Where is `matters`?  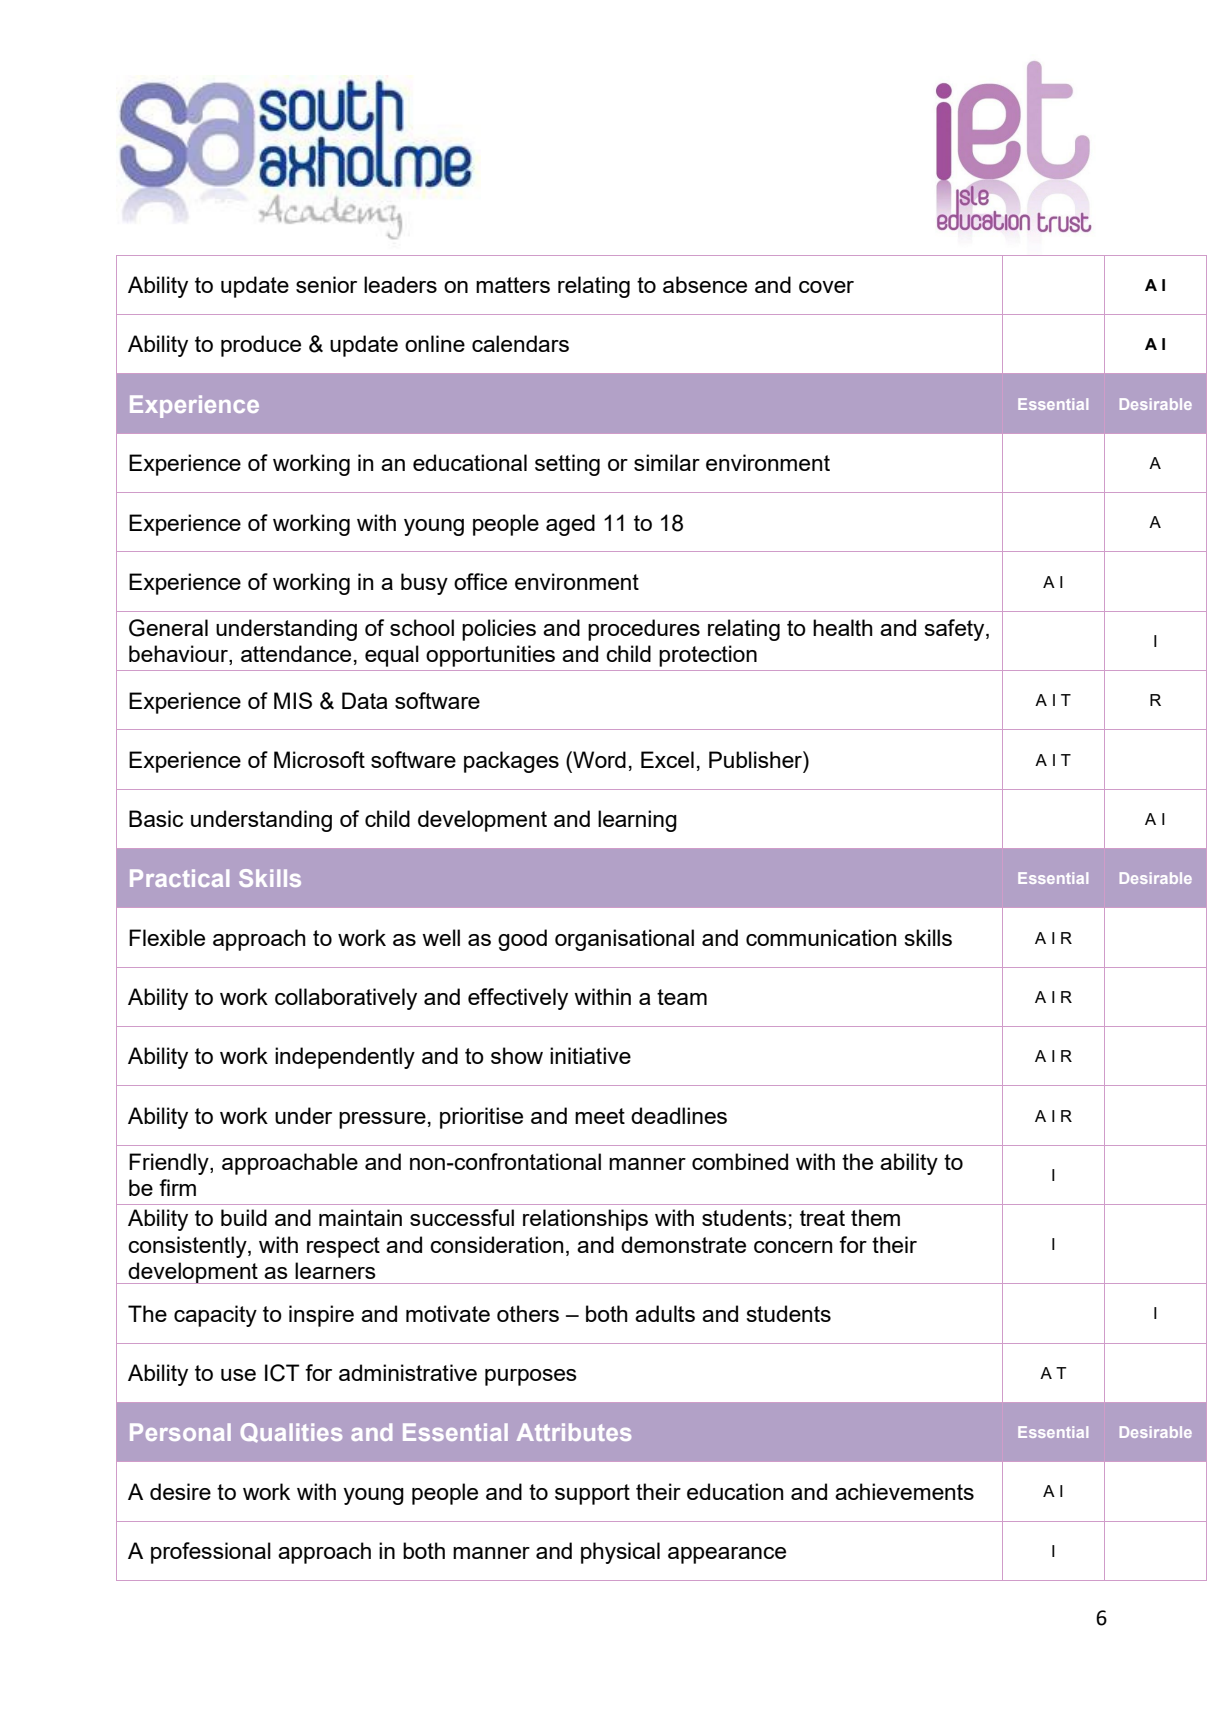
matters is located at coordinates (513, 285).
